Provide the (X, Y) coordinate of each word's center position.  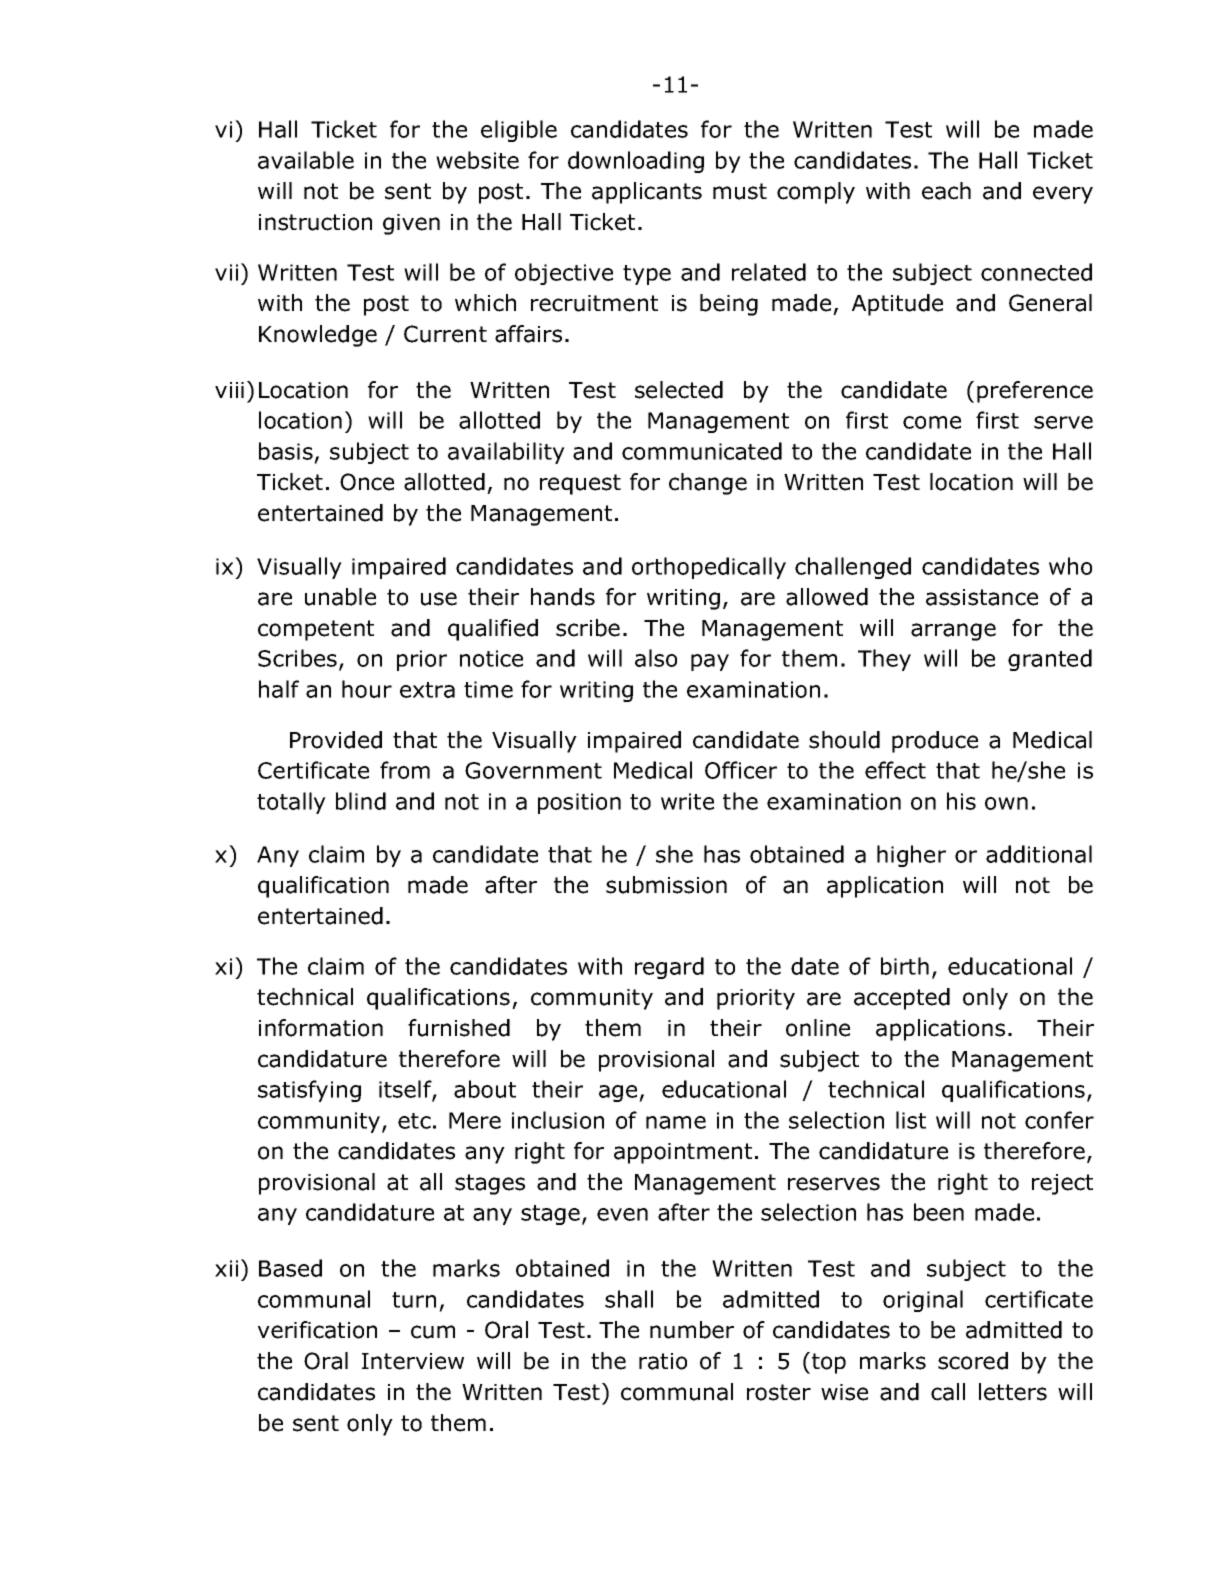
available (306, 160)
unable (340, 597)
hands (563, 597)
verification (317, 1330)
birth (905, 966)
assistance (982, 597)
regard (669, 968)
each (946, 191)
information (321, 1028)
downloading (636, 162)
